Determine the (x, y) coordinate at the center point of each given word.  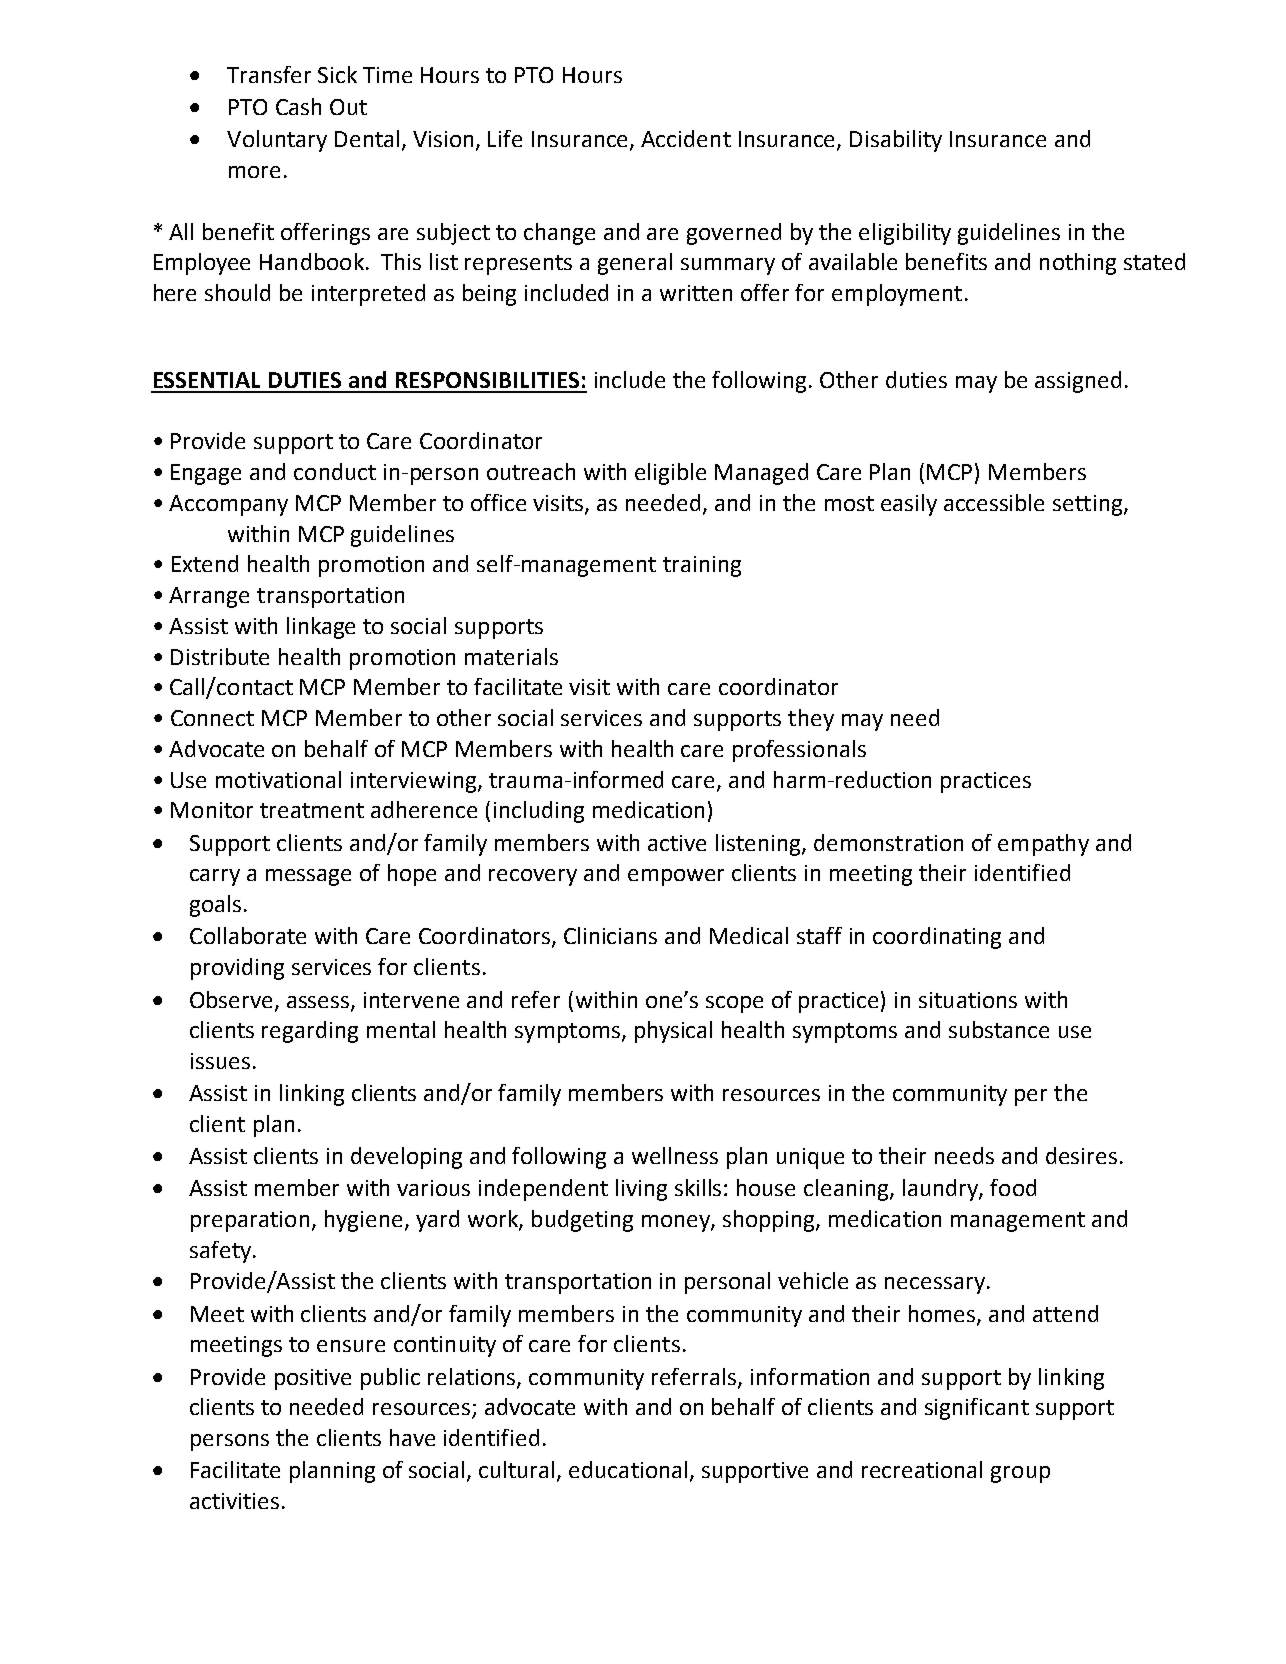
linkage (321, 628)
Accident (686, 138)
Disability (896, 141)
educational (628, 1469)
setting (1087, 505)
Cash (298, 106)
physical (673, 1032)
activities (234, 1501)
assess (319, 1003)
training (702, 566)
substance (999, 1029)
